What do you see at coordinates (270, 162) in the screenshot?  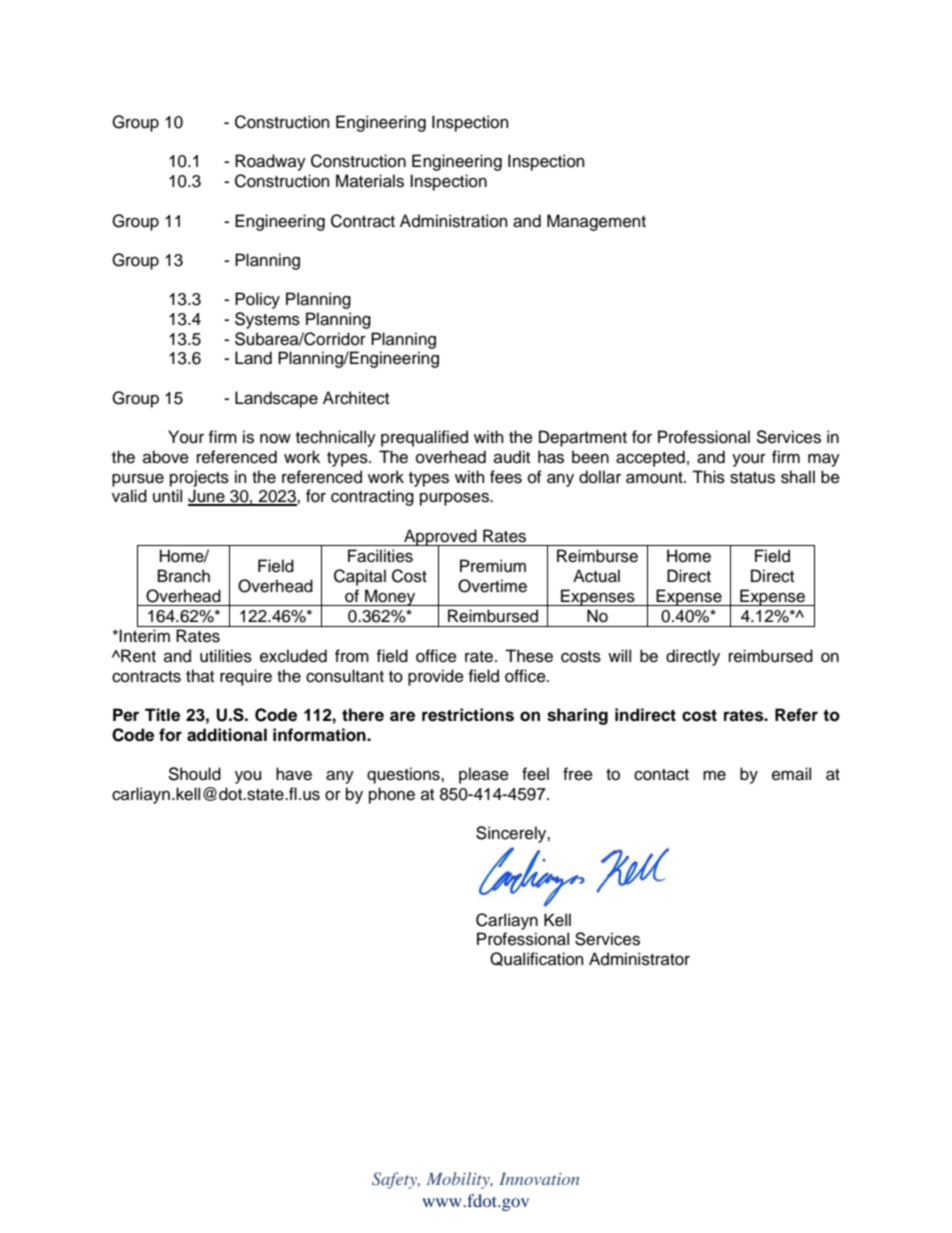 I see `Roadway` at bounding box center [270, 162].
